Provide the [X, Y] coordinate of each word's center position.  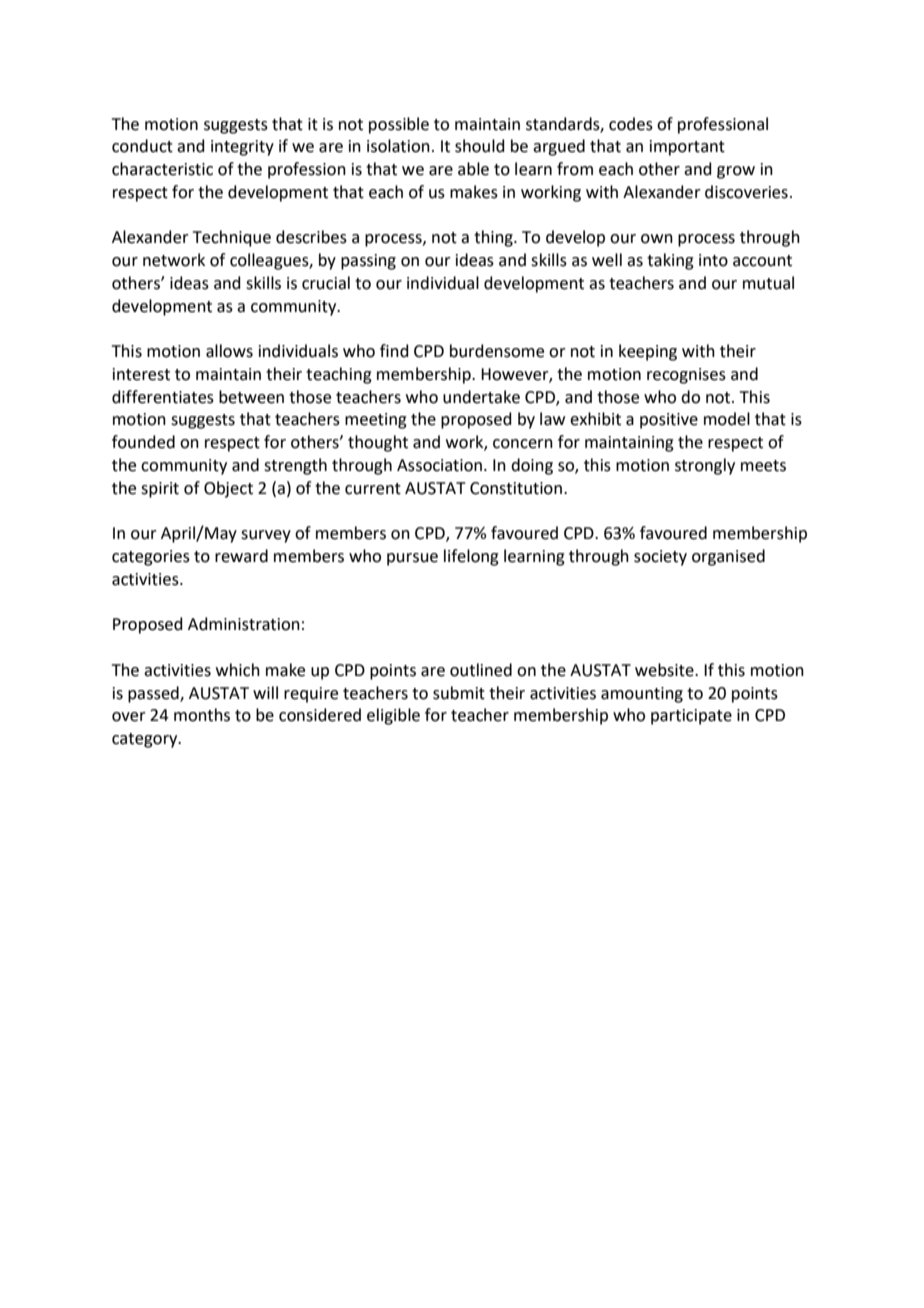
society [660, 558]
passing [368, 262]
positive [669, 421]
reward [241, 556]
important [687, 148]
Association [439, 465]
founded [143, 442]
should [480, 146]
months [202, 715]
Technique [232, 238]
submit [459, 693]
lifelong [471, 557]
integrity [242, 148]
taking [670, 261]
